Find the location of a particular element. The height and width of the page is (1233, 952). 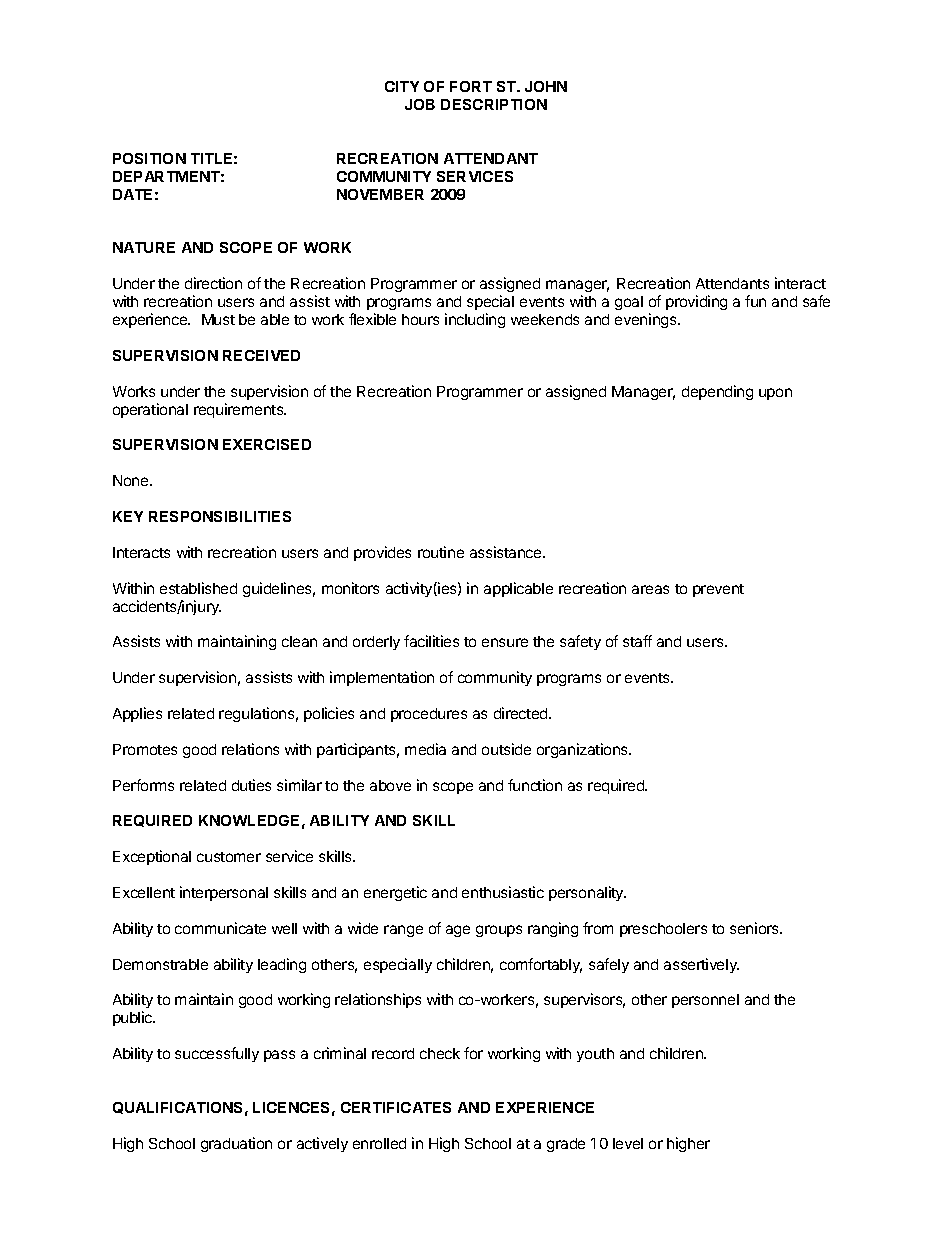

POSITION is located at coordinates (149, 158).
